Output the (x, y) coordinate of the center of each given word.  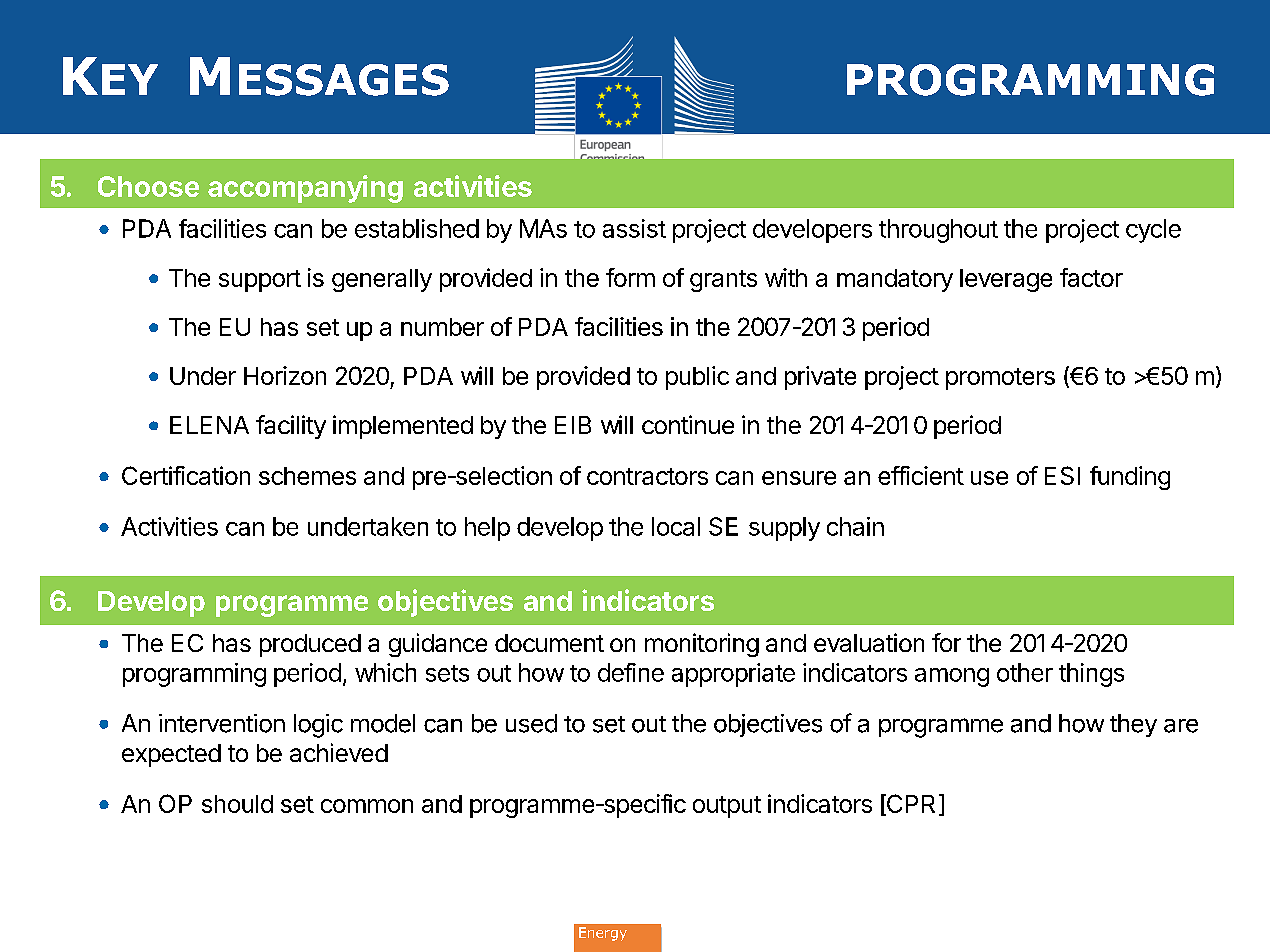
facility (291, 427)
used (531, 723)
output (727, 807)
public (697, 378)
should (237, 804)
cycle (1153, 231)
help (487, 529)
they (1133, 725)
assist (634, 228)
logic (318, 726)
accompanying (305, 189)
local (676, 526)
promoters (1000, 379)
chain (855, 526)
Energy (603, 934)
